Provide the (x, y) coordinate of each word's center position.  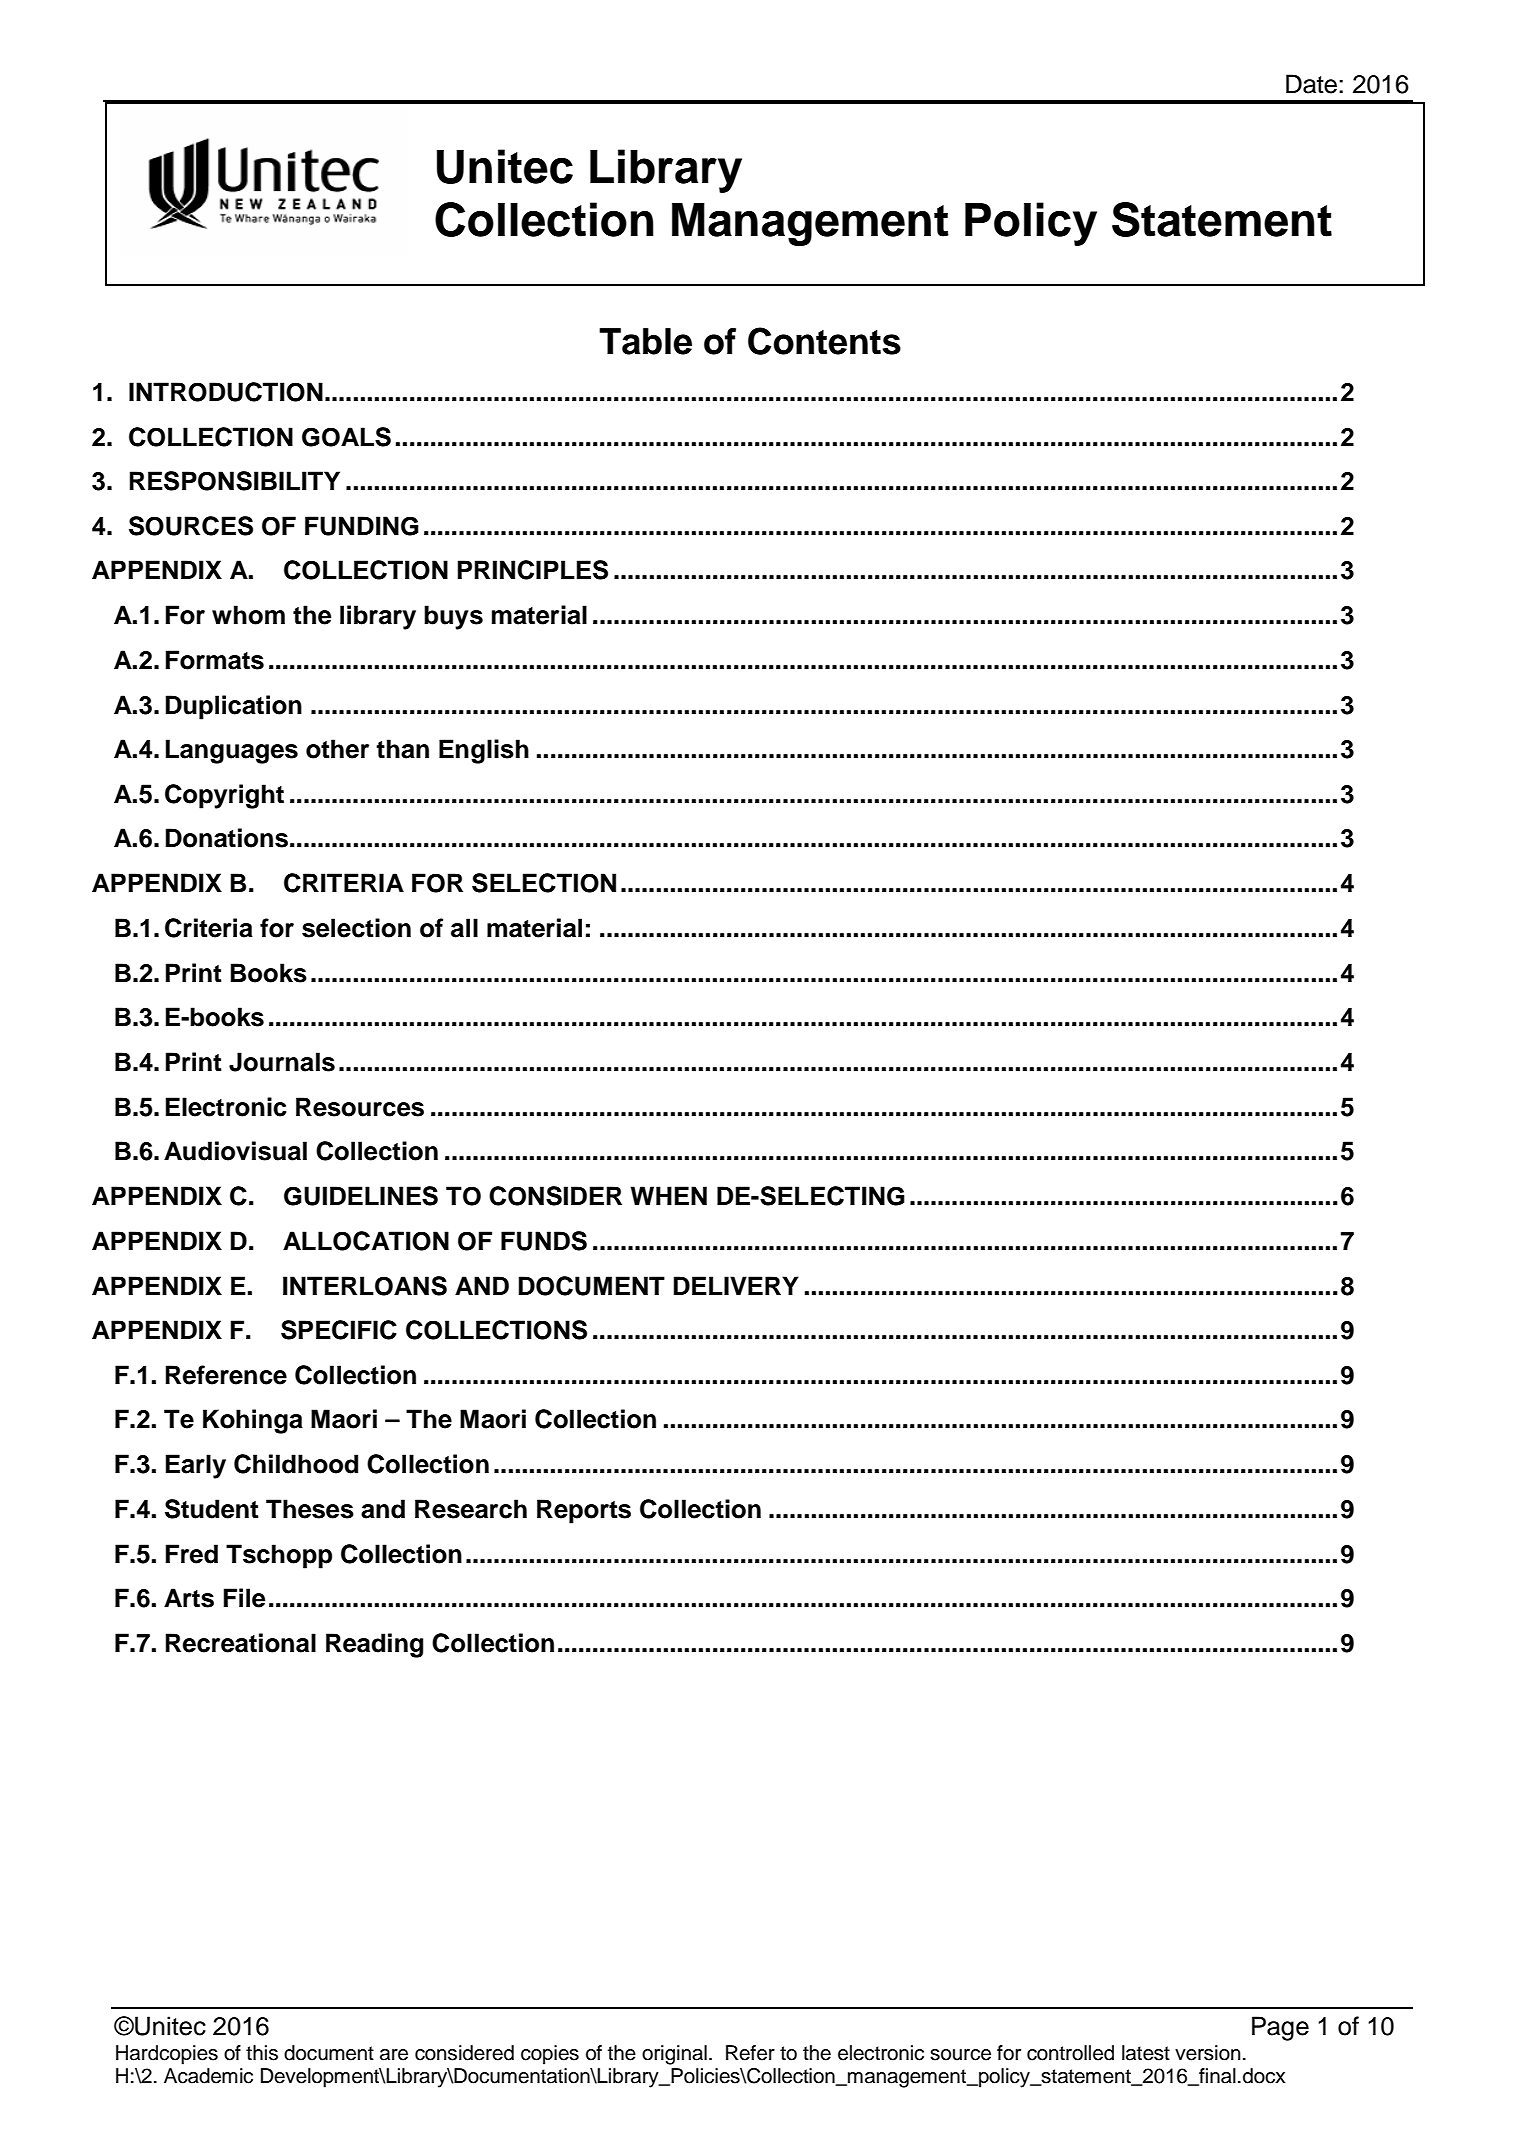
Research (471, 1509)
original (674, 2055)
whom (248, 615)
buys (453, 617)
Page (1280, 2028)
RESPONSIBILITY (235, 481)
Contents (824, 341)
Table (645, 341)
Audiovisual (235, 1151)
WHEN (668, 1195)
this (262, 2053)
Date (1311, 84)
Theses (310, 1509)
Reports (584, 1511)
